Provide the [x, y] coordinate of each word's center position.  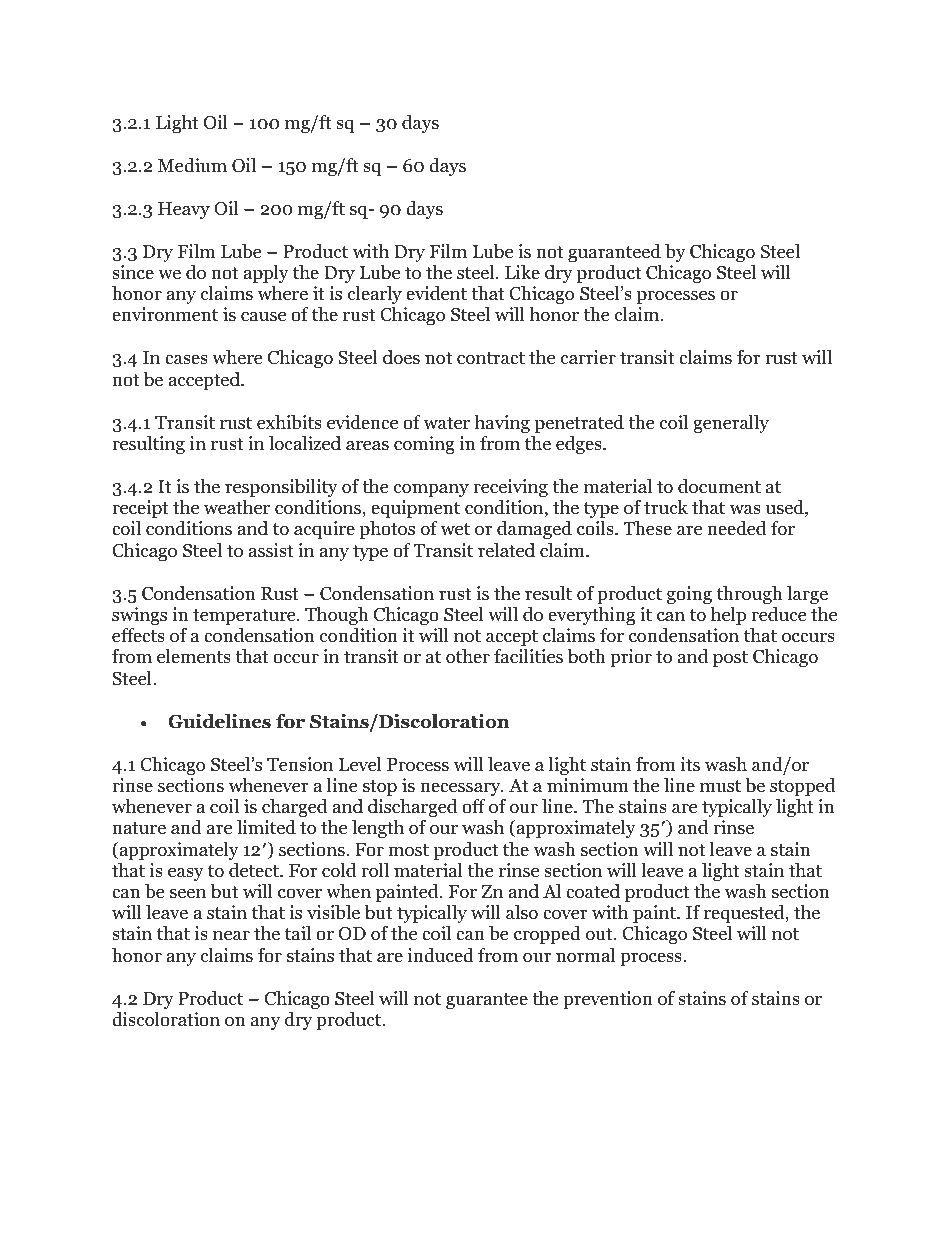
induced [441, 955]
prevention [608, 1000]
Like [522, 272]
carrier [588, 357]
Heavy [184, 210]
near [231, 935]
